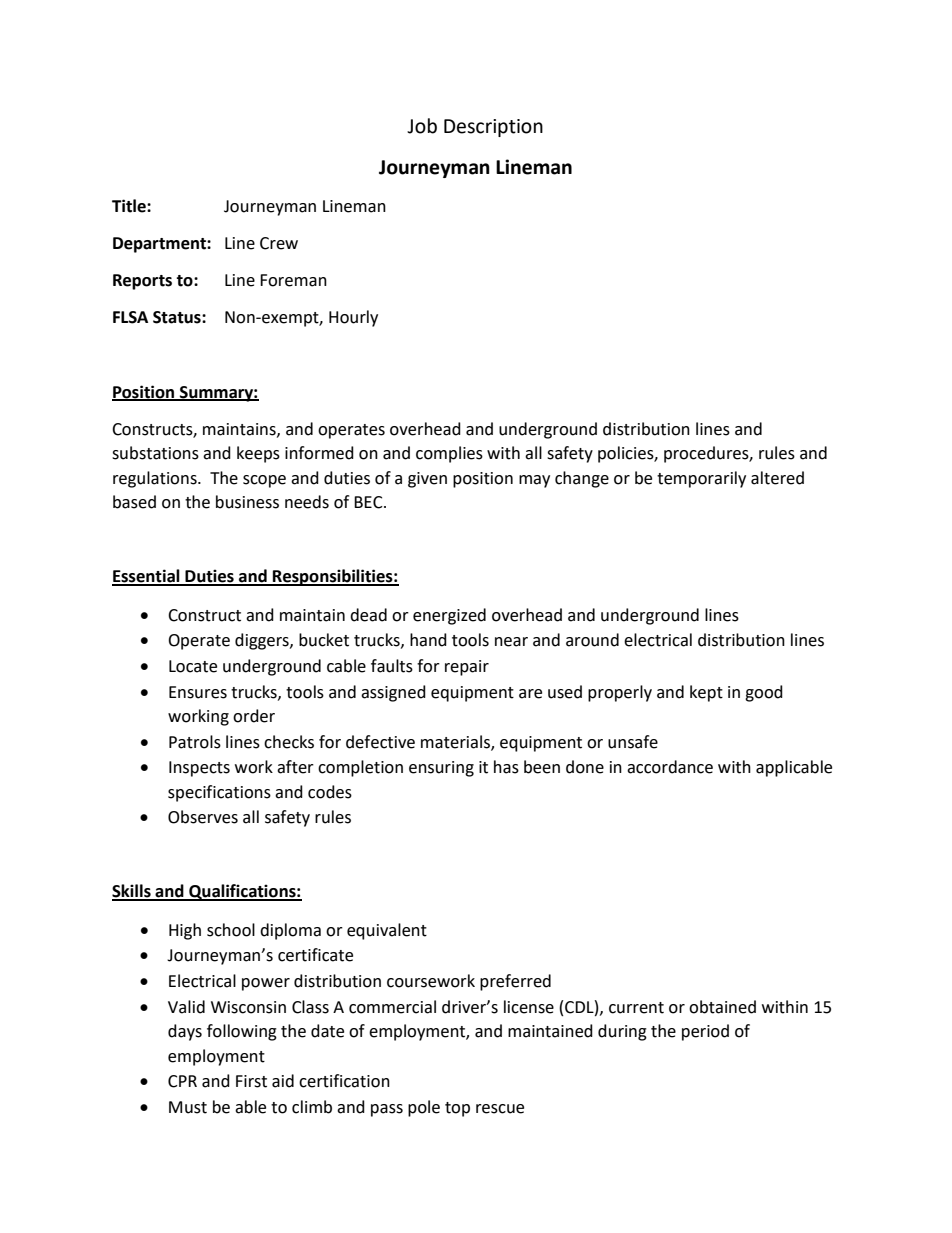 This screenshot has width=952, height=1233. I want to click on Description, so click(493, 128).
